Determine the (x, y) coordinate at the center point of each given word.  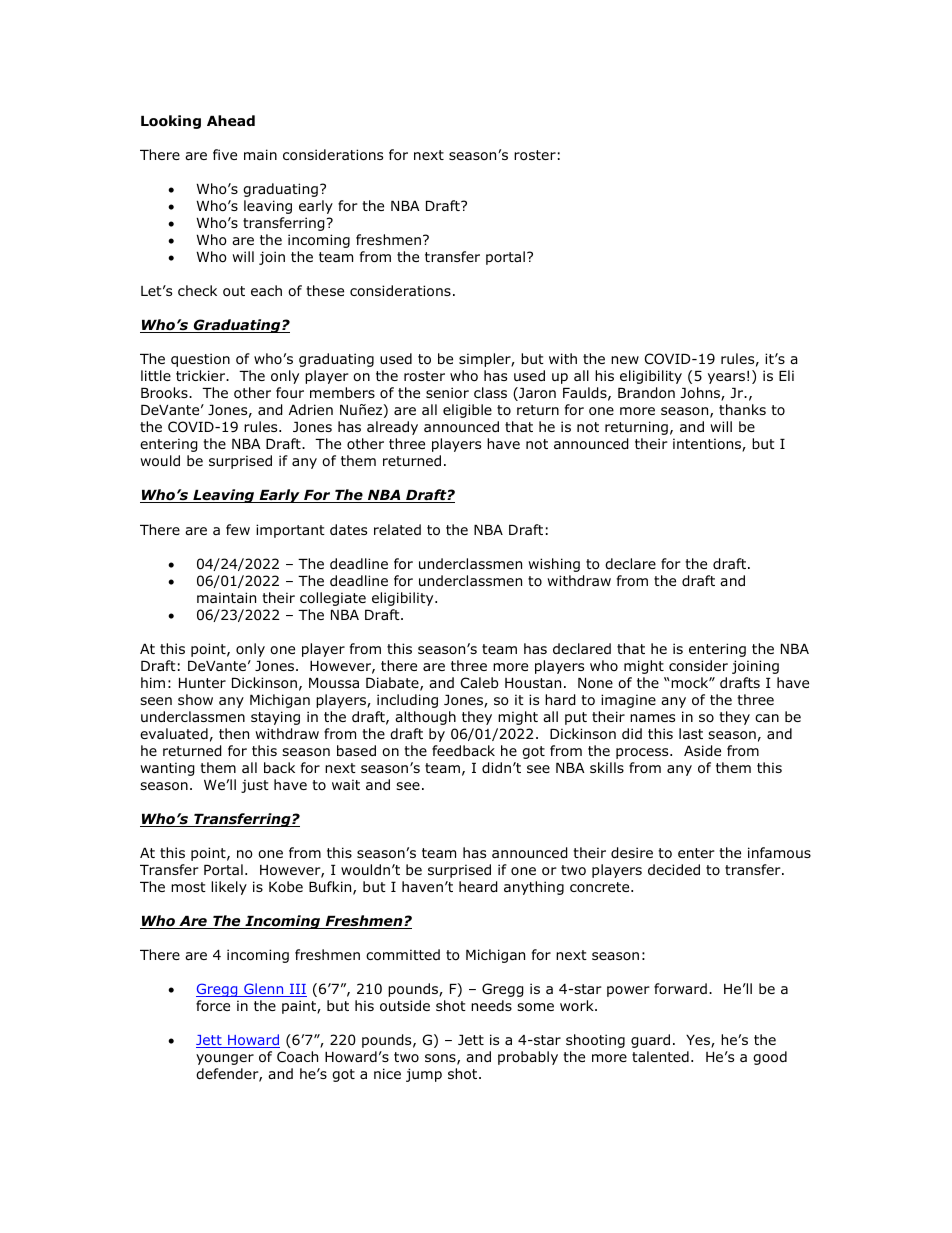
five (225, 154)
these (325, 290)
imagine (628, 701)
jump (424, 1075)
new (625, 360)
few (238, 529)
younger (225, 1059)
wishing (554, 565)
